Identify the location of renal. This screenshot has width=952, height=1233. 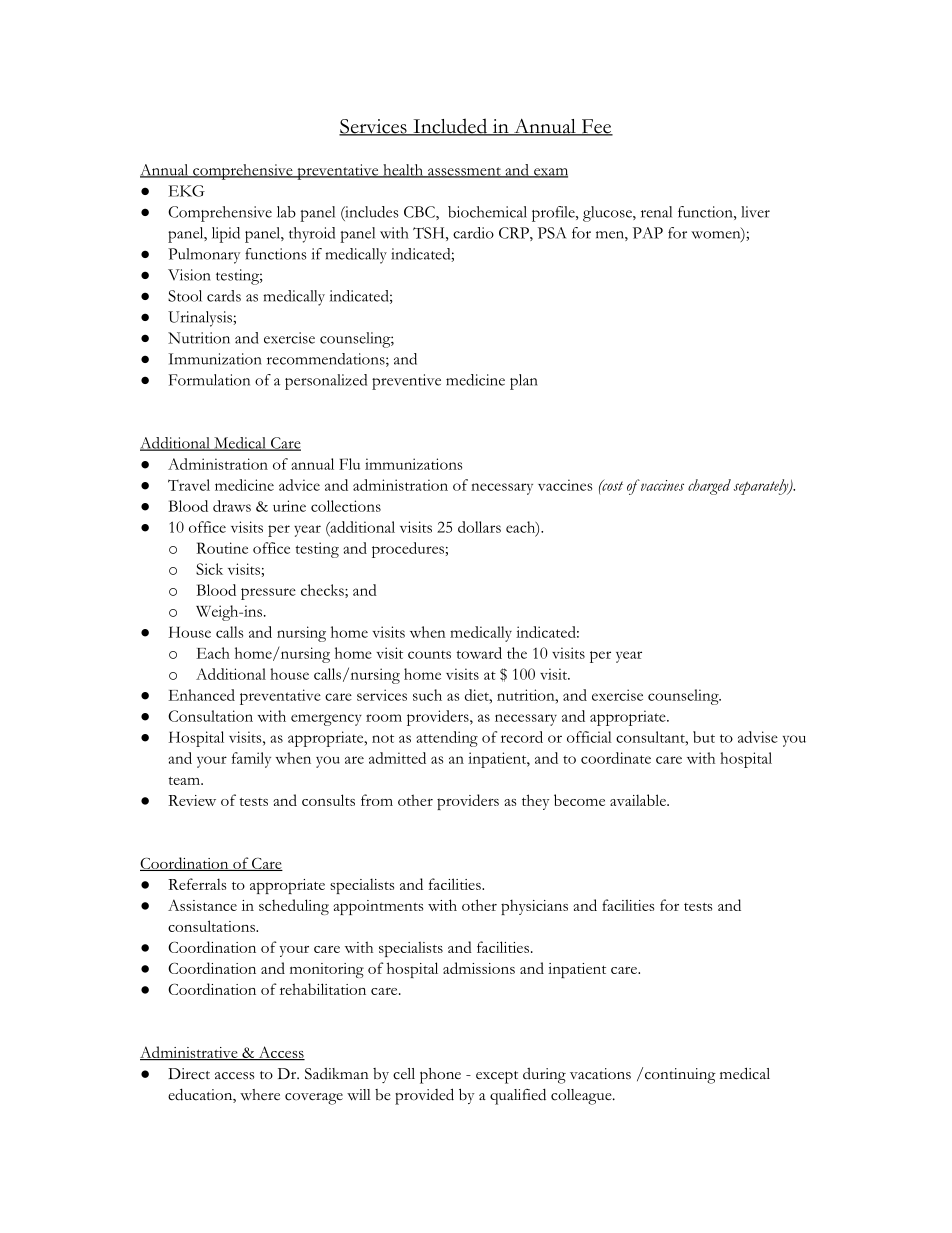
(656, 212).
